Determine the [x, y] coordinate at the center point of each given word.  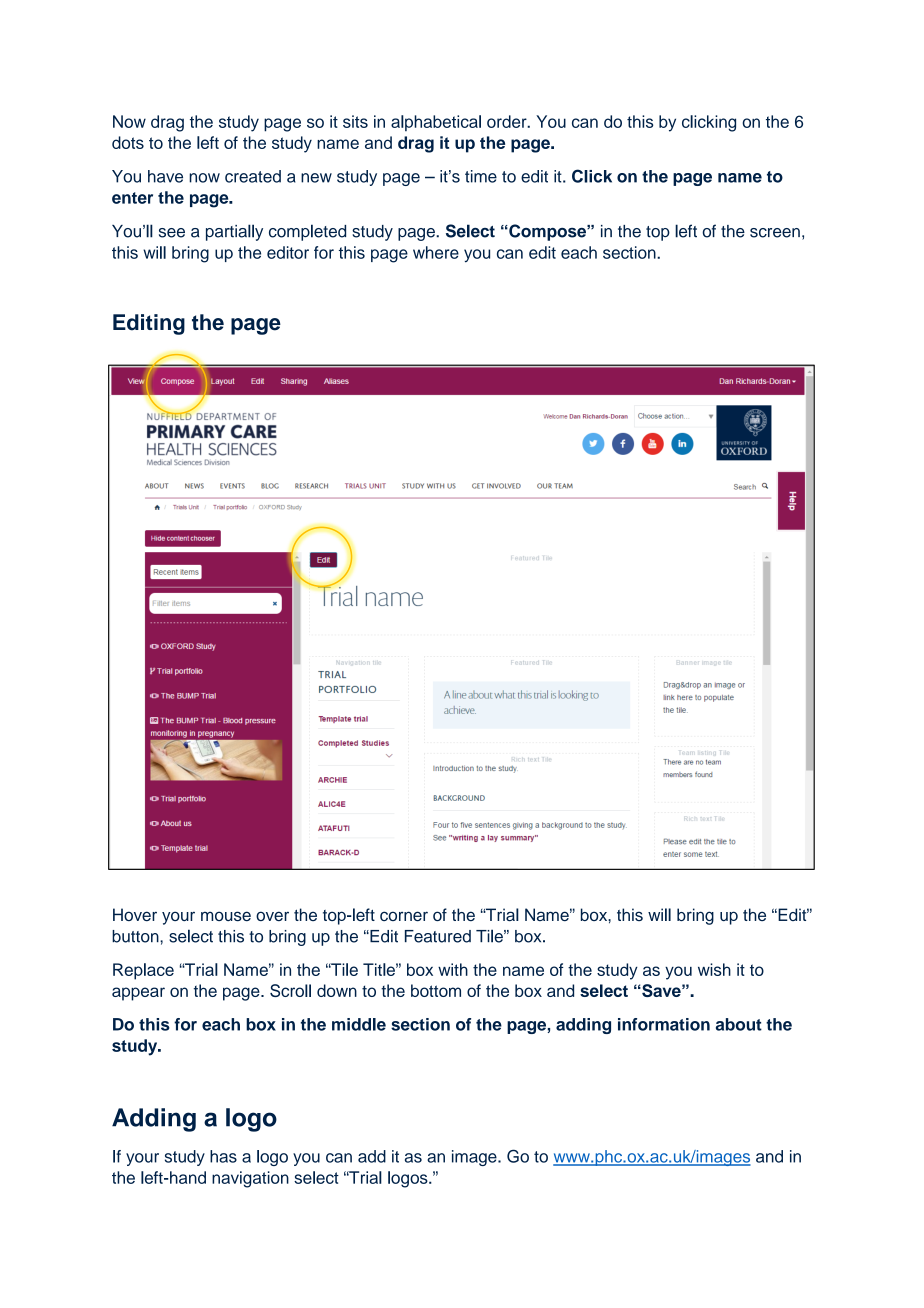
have [165, 176]
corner [404, 916]
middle [359, 1024]
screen [775, 233]
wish [714, 969]
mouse [226, 916]
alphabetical [436, 123]
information [664, 1024]
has [223, 1156]
